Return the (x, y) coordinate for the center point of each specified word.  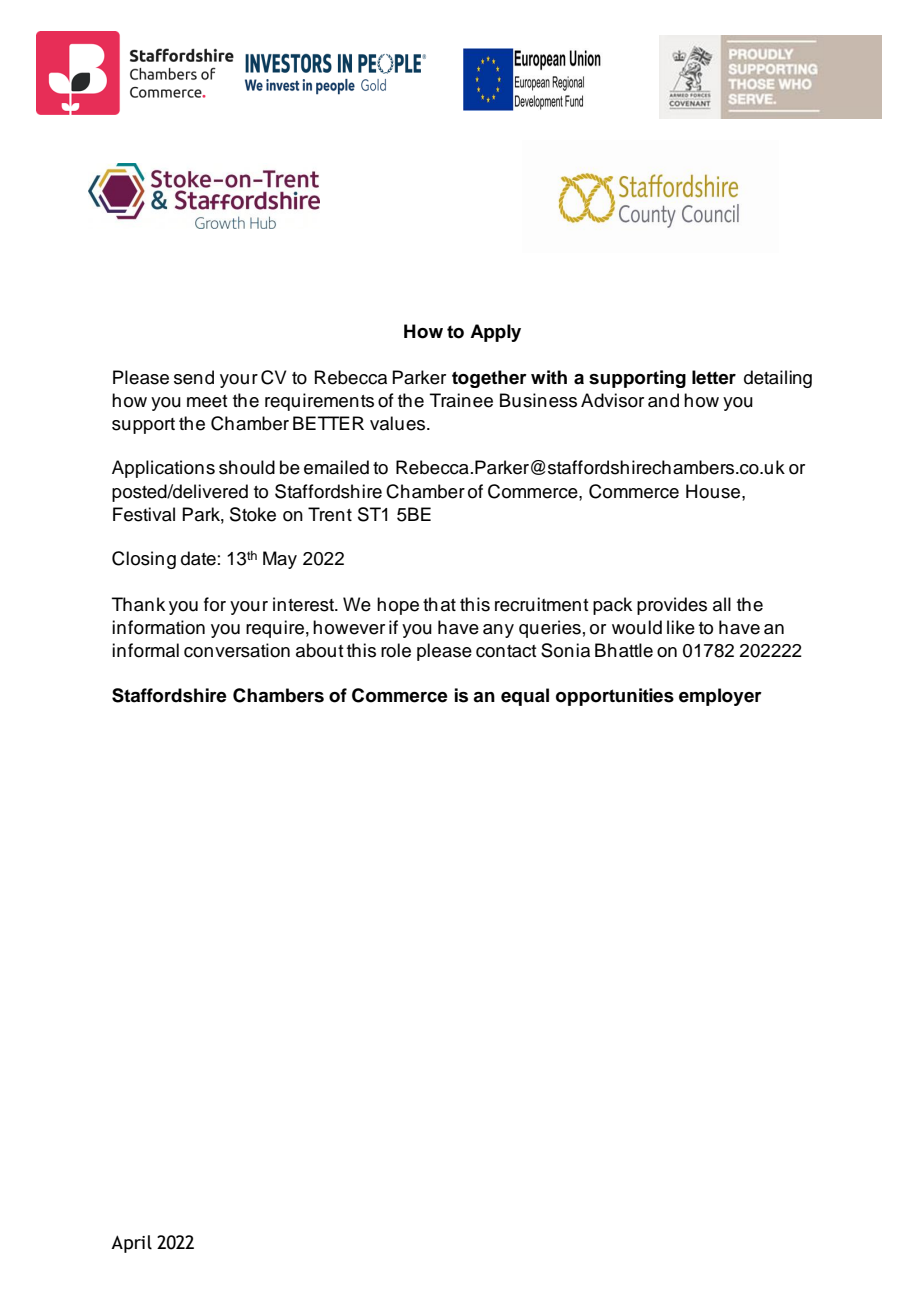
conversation (237, 650)
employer (720, 697)
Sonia (565, 650)
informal (145, 650)
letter (714, 377)
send (194, 377)
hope (398, 606)
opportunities (615, 697)
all (722, 604)
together (489, 379)
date (198, 558)
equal (525, 697)
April (131, 1244)
